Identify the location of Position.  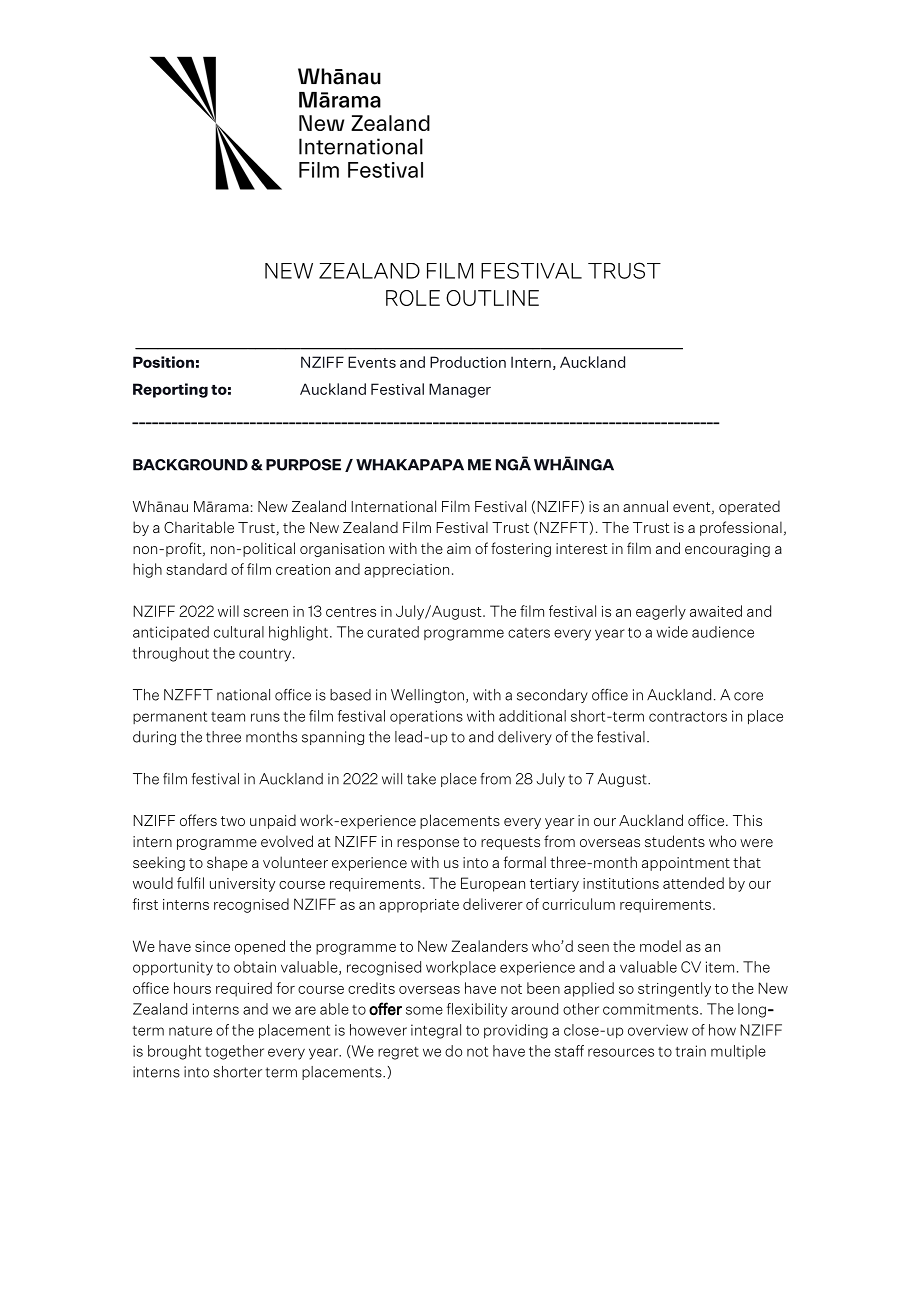
(163, 362).
